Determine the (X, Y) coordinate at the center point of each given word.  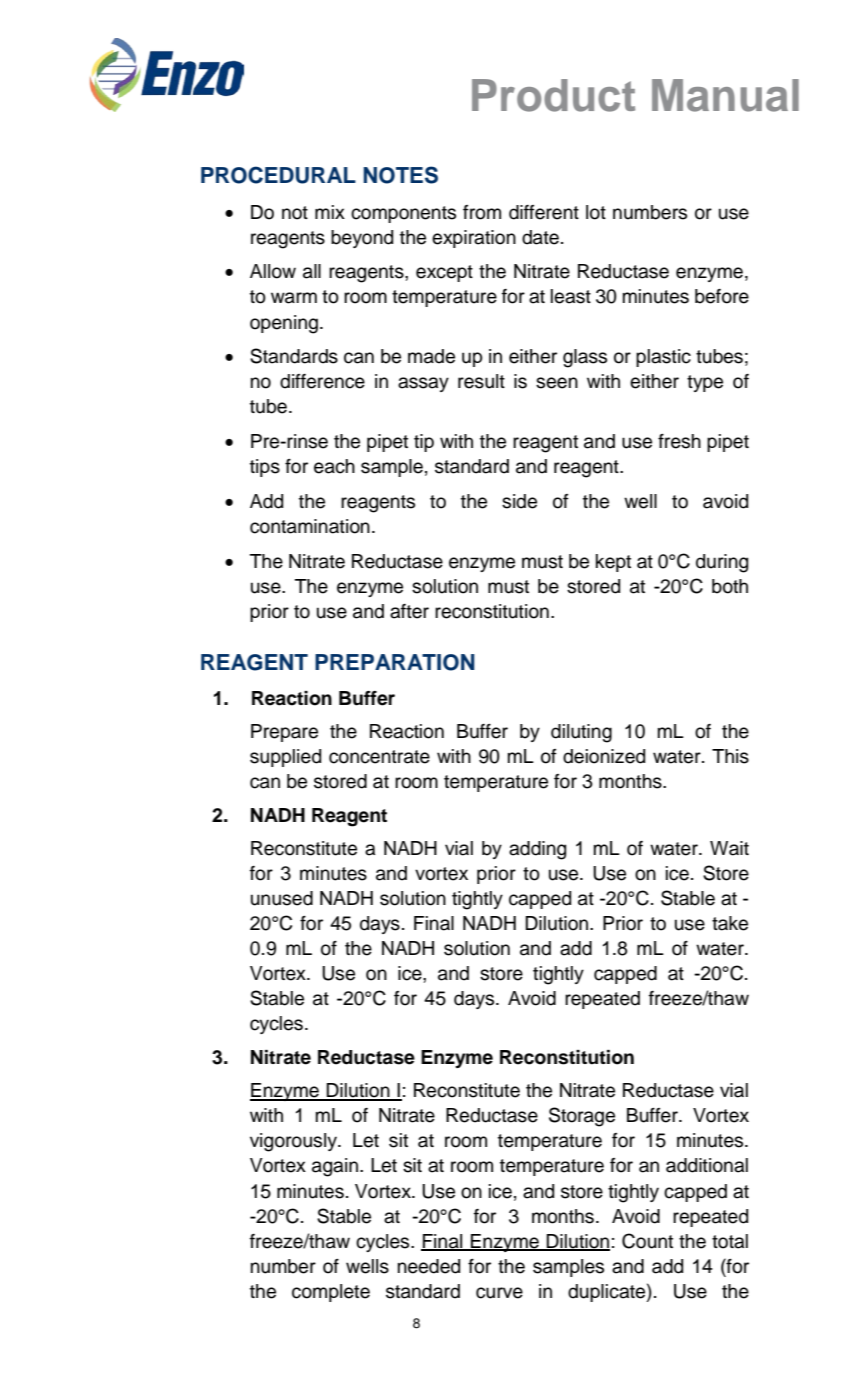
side (519, 501)
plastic (663, 358)
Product (553, 95)
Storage (582, 1117)
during (722, 563)
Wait (729, 848)
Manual (725, 95)
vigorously (294, 1142)
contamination (310, 526)
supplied (285, 758)
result (481, 381)
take (730, 923)
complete (331, 1293)
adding (537, 850)
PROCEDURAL (278, 175)
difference (322, 381)
